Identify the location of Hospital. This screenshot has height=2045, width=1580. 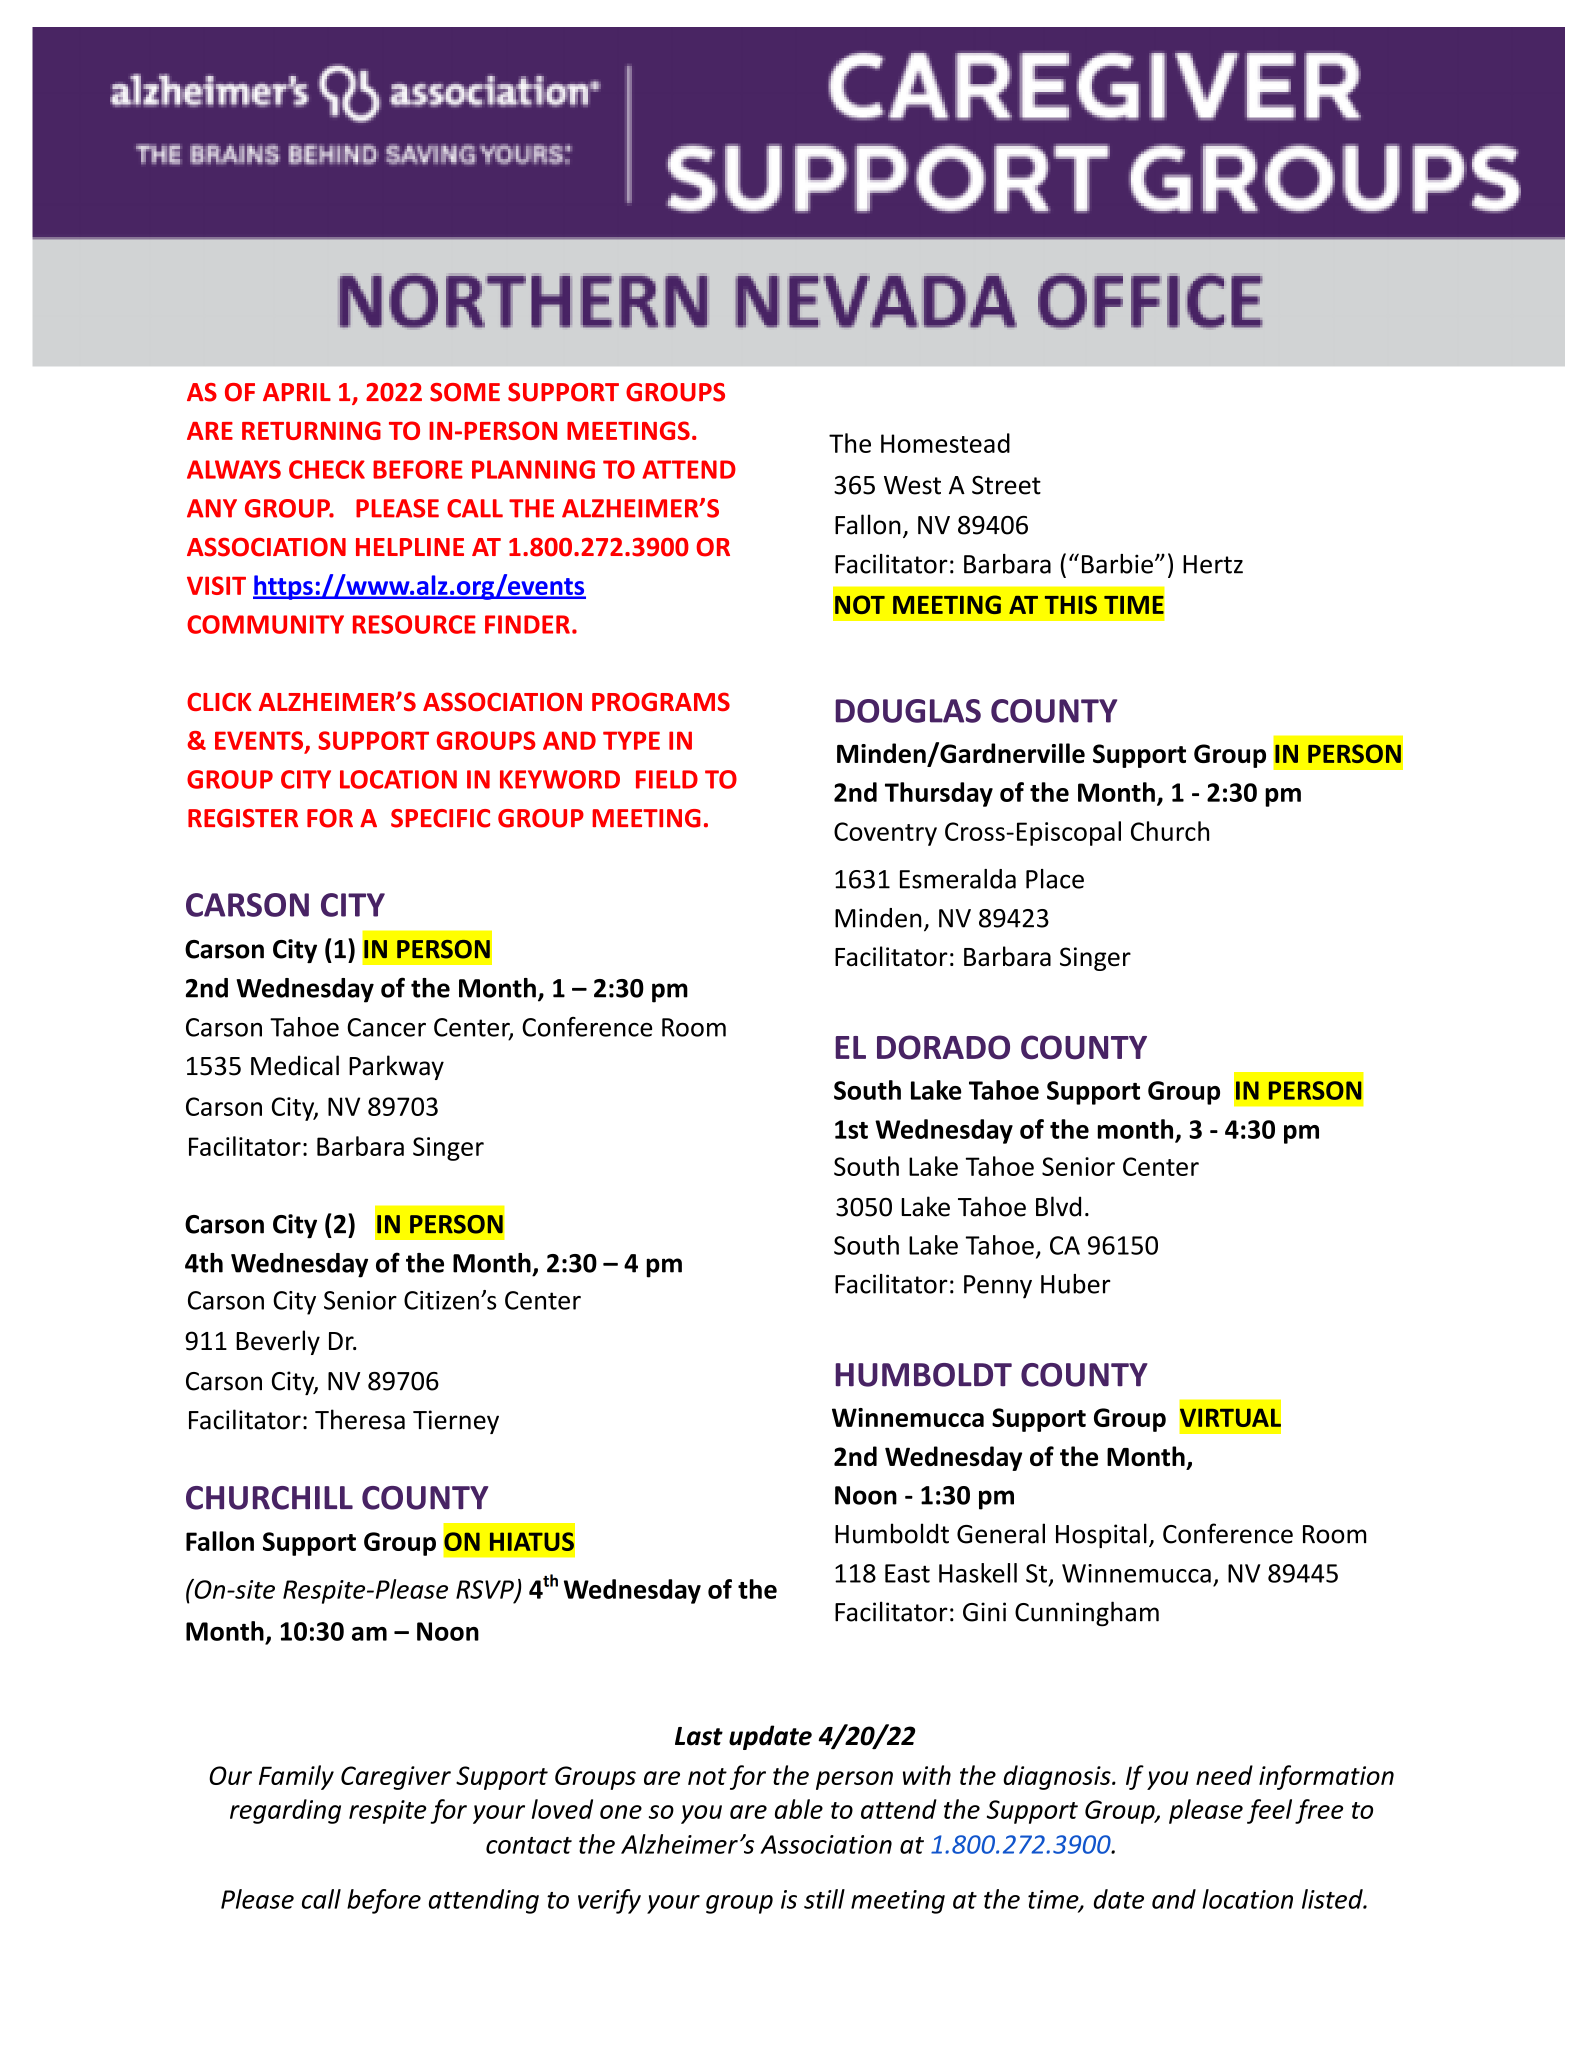
(1101, 1535).
